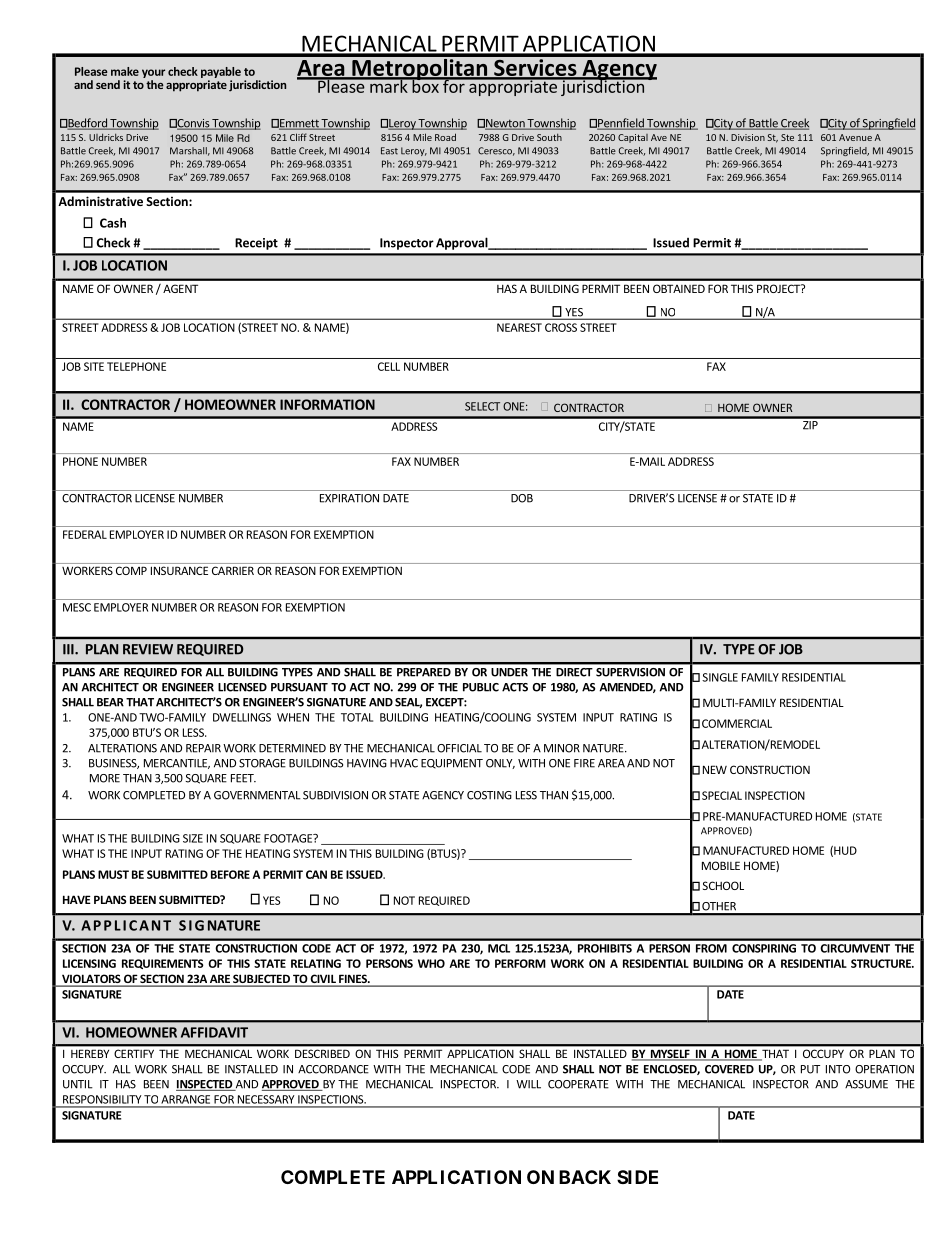 The image size is (952, 1233). Describe the element at coordinates (205, 1085) in the screenshot. I see `INSPECTED` at that location.
